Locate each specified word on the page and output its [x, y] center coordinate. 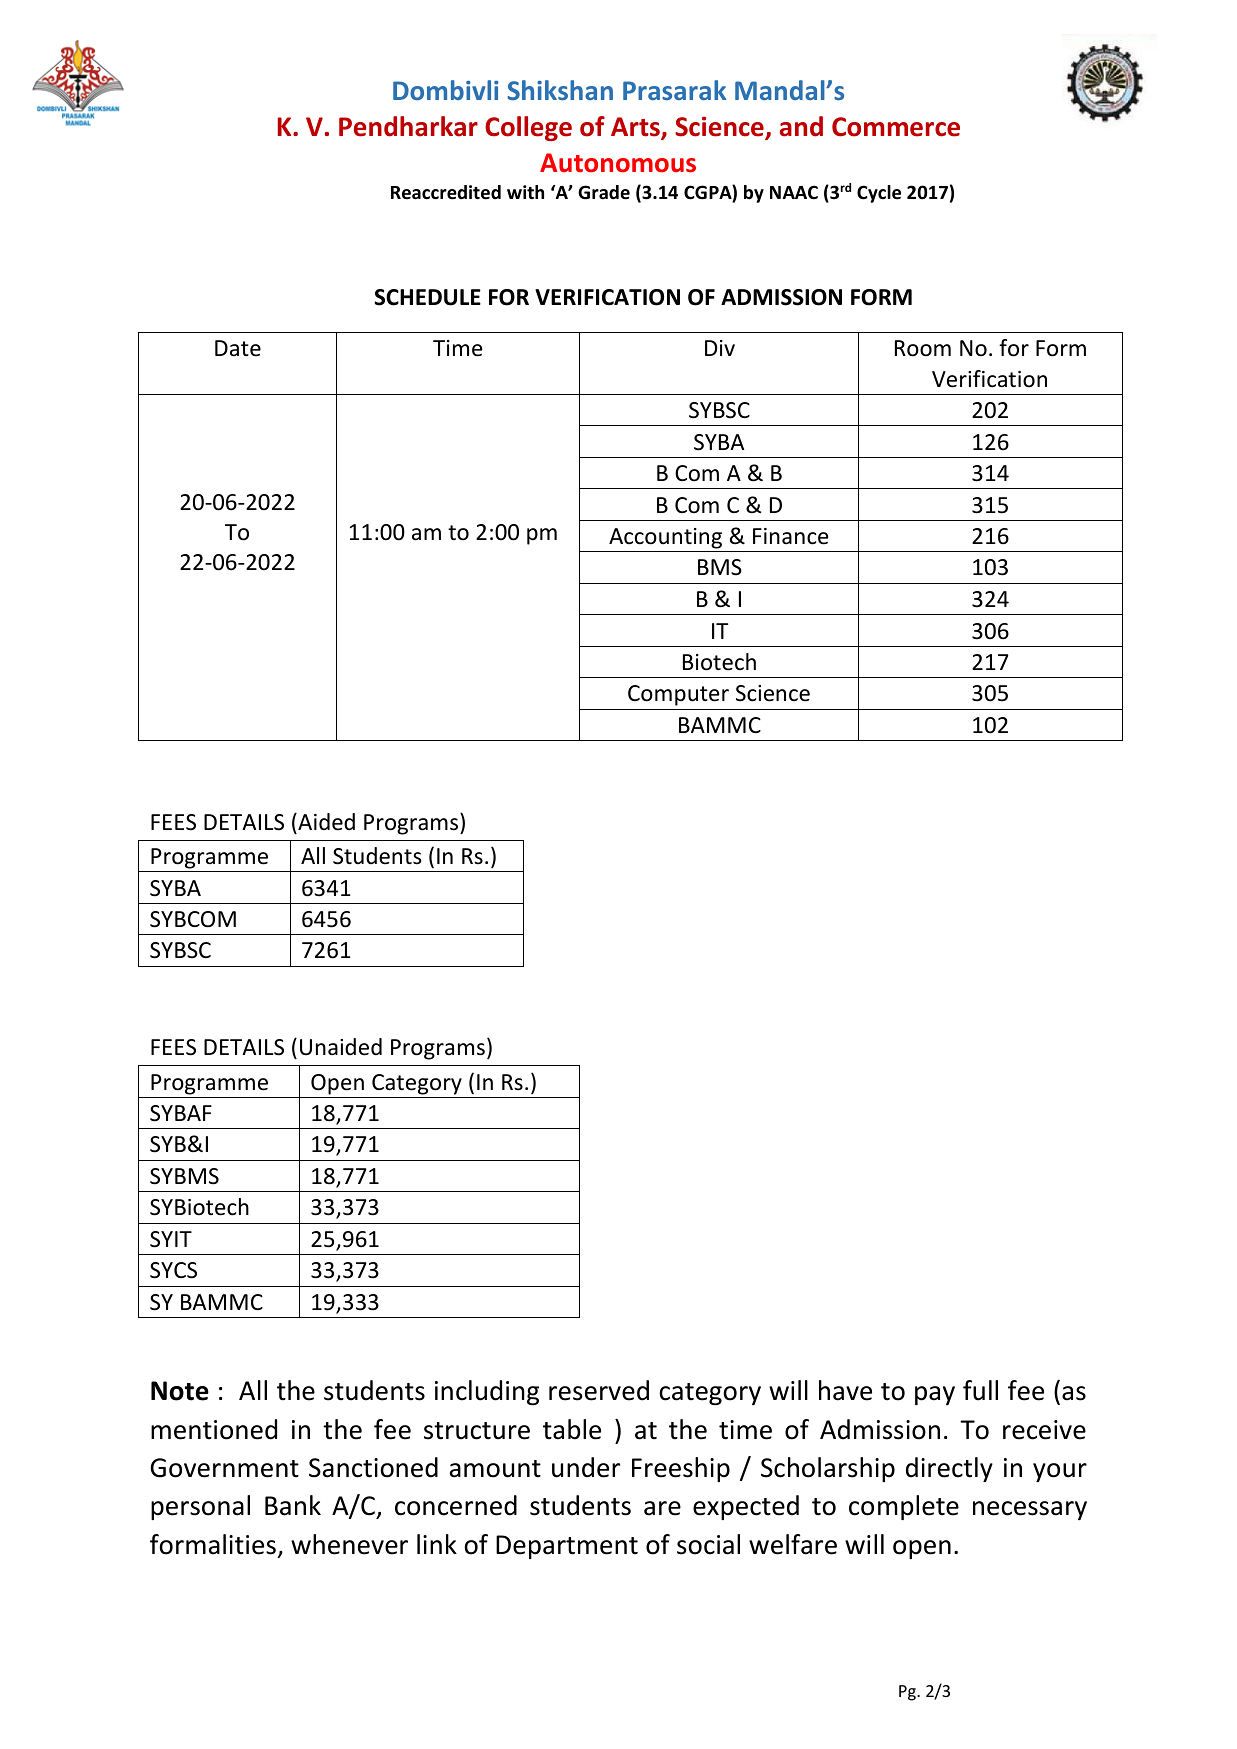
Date [238, 348]
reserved [599, 1390]
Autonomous [618, 163]
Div [720, 348]
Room [923, 348]
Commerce [896, 127]
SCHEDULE [427, 297]
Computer [678, 695]
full [980, 1390]
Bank [293, 1505]
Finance [791, 536]
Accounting [665, 538]
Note [180, 1391]
